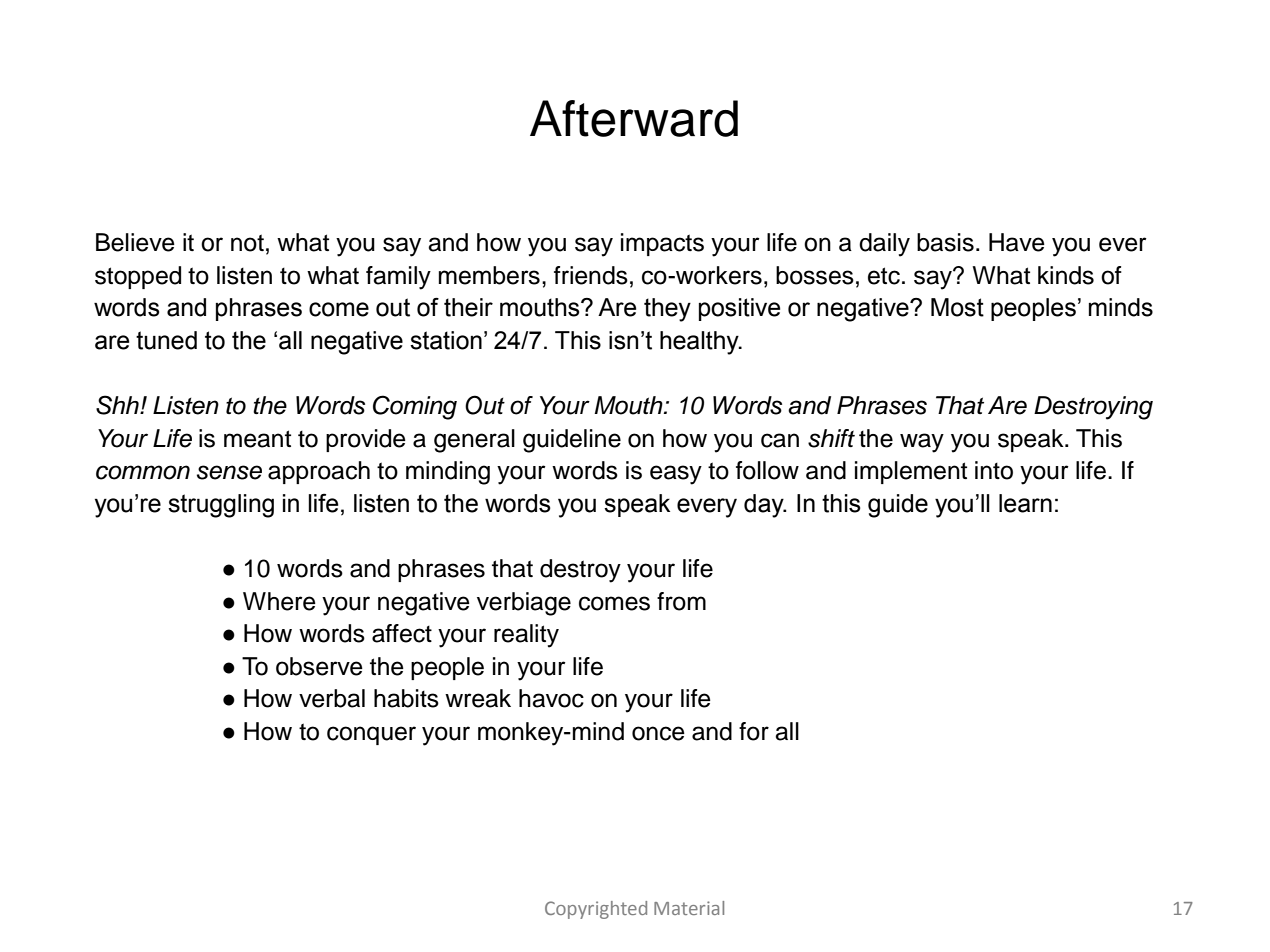 The image size is (1270, 952). I want to click on Material, so click(689, 908).
